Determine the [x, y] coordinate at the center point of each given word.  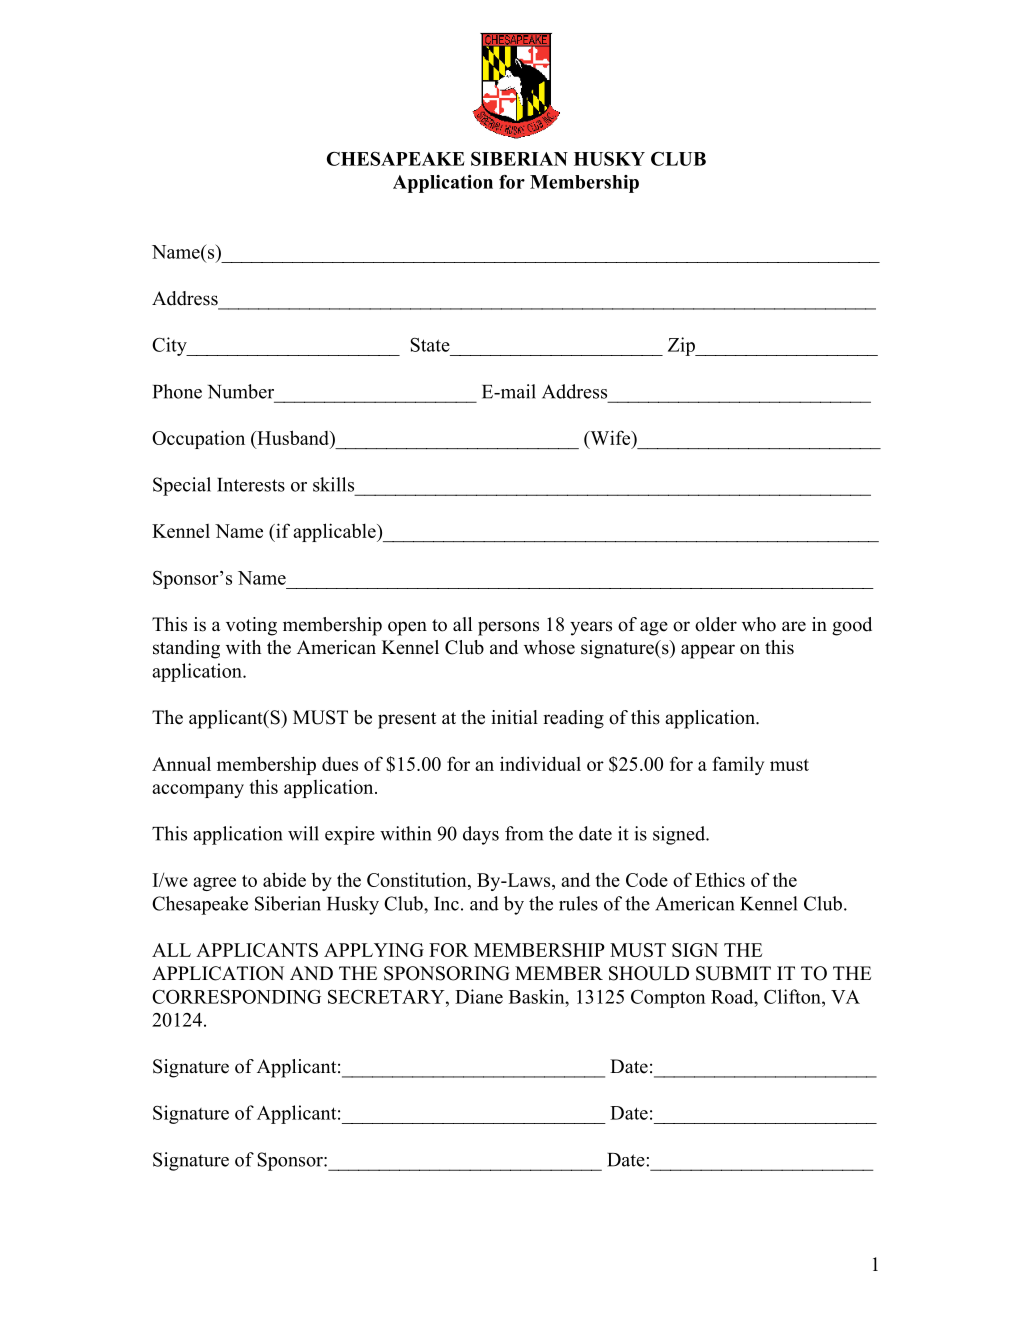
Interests [251, 485]
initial [514, 717]
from [524, 833]
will [303, 833]
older [716, 624]
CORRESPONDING [236, 996]
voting [251, 626]
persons [508, 628]
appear [708, 651]
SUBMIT [733, 973]
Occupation [198, 439]
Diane [479, 996]
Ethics [720, 879]
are [794, 626]
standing [186, 649]
